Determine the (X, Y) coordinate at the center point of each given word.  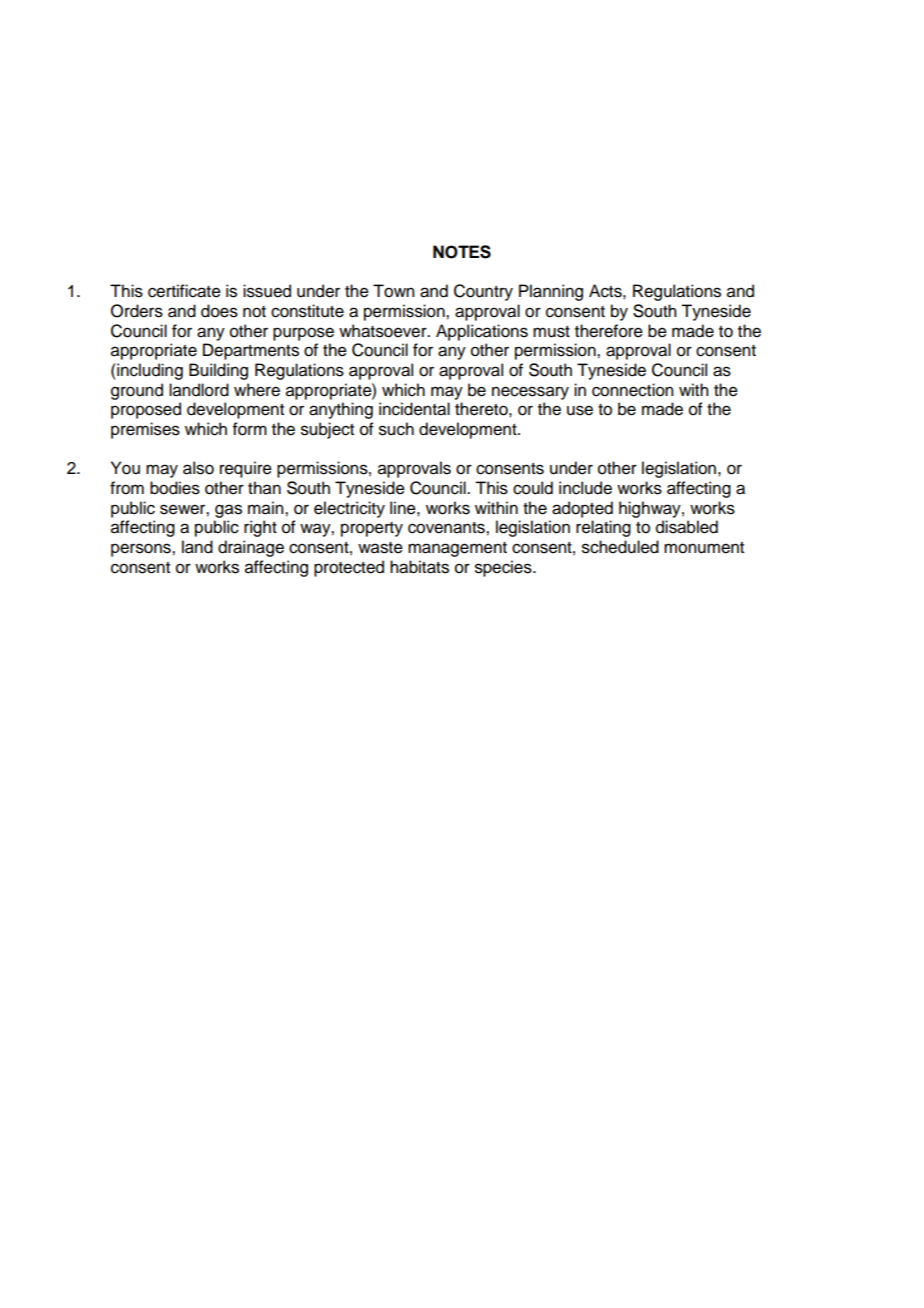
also (198, 468)
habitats (419, 567)
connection (632, 390)
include (585, 488)
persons (142, 550)
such (396, 429)
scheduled (620, 547)
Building (218, 371)
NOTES (462, 252)
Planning (551, 292)
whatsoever (384, 331)
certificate (184, 291)
